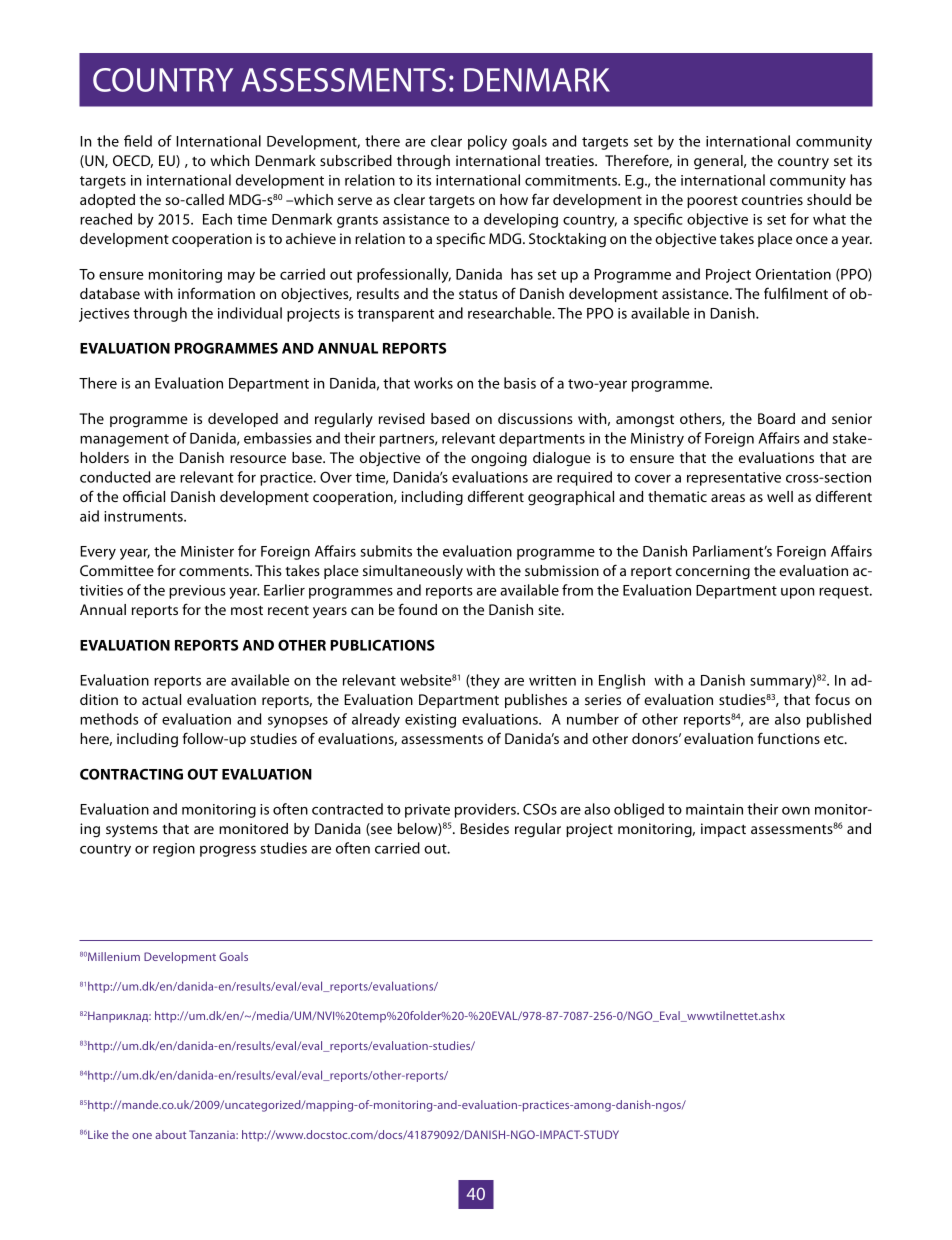 The height and width of the screenshot is (1240, 952). I want to click on CONTRACTING, so click(131, 774).
